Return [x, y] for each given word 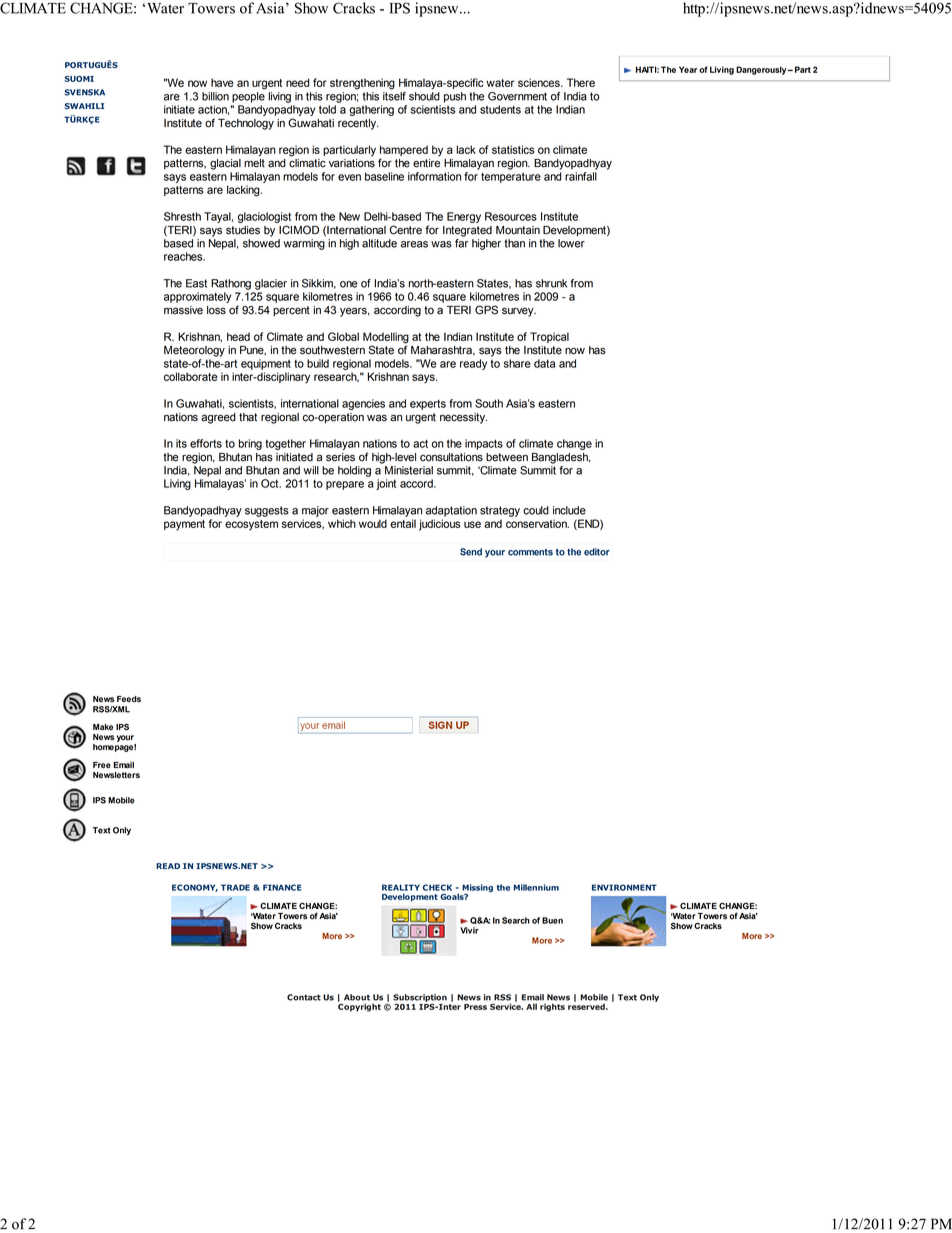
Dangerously [762, 70]
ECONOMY [195, 888]
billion [215, 96]
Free [102, 765]
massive [183, 310]
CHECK [437, 887]
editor [597, 552]
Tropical [549, 337]
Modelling [386, 339]
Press [475, 1007]
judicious [439, 525]
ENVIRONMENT [624, 887]
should [424, 96]
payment [184, 525]
